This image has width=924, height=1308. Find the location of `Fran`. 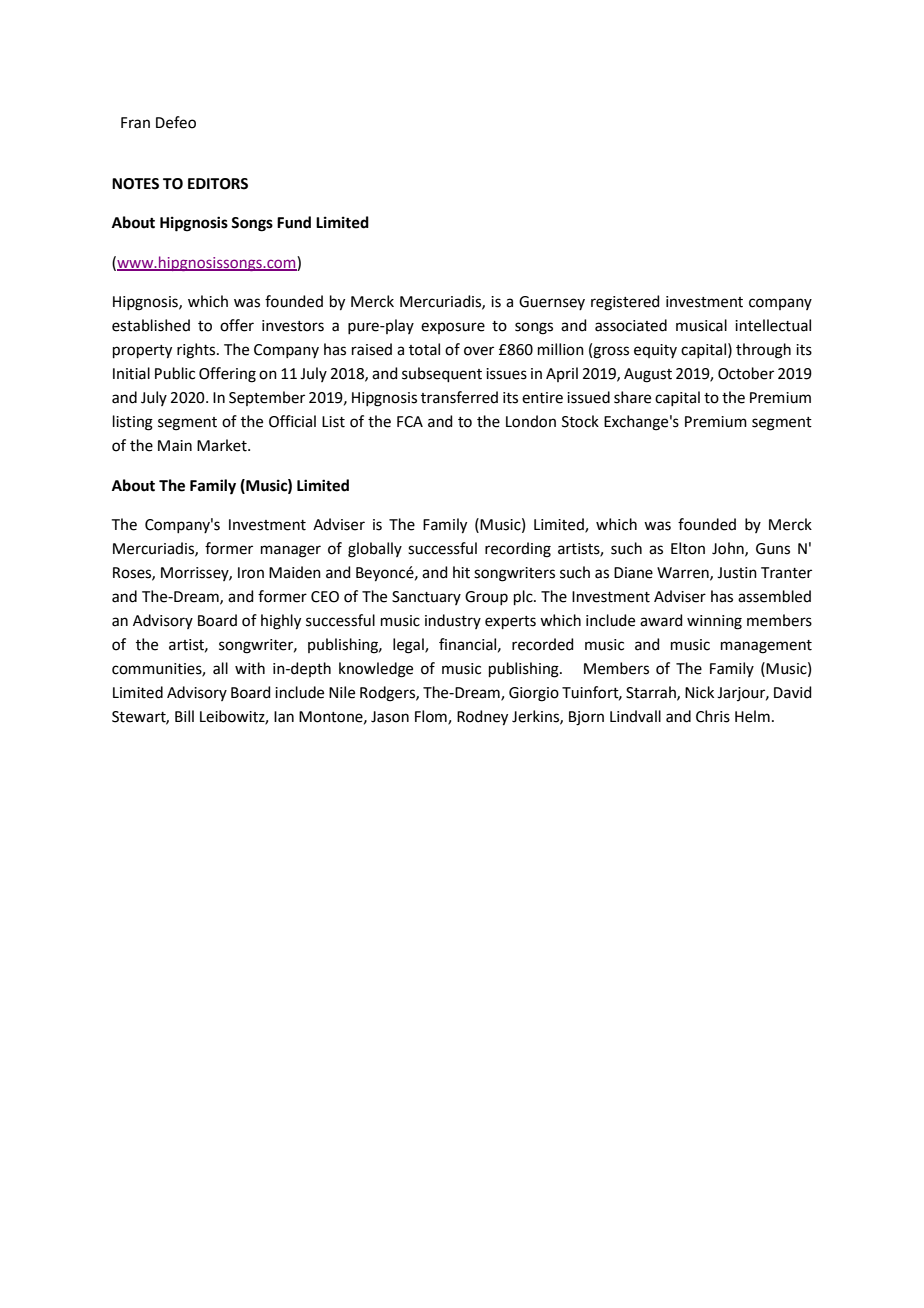

Fran is located at coordinates (135, 123).
